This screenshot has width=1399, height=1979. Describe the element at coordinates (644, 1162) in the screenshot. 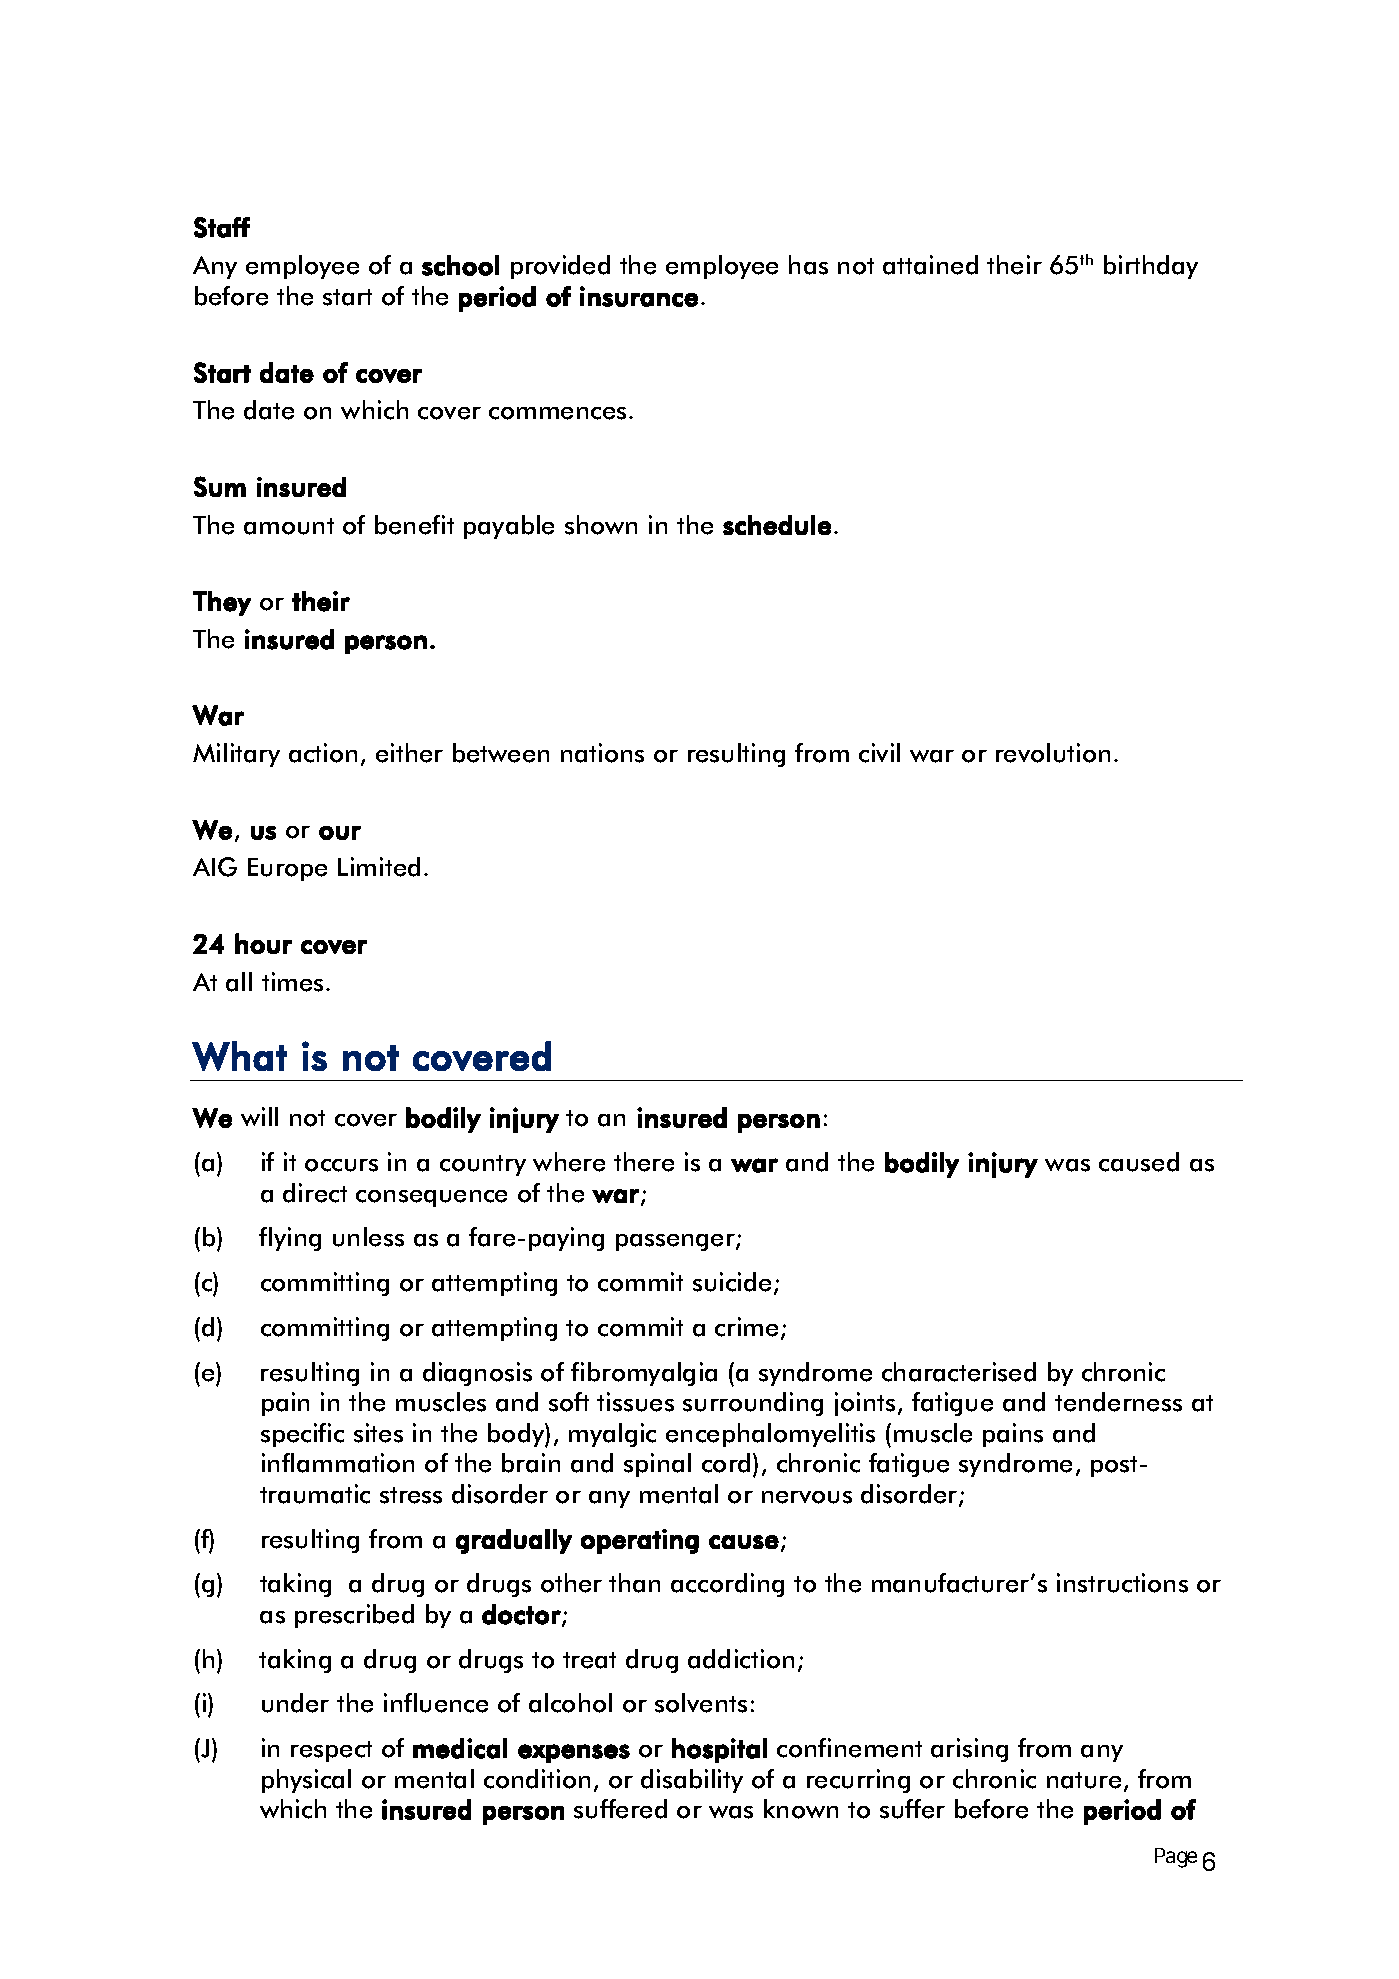

I see `there` at that location.
